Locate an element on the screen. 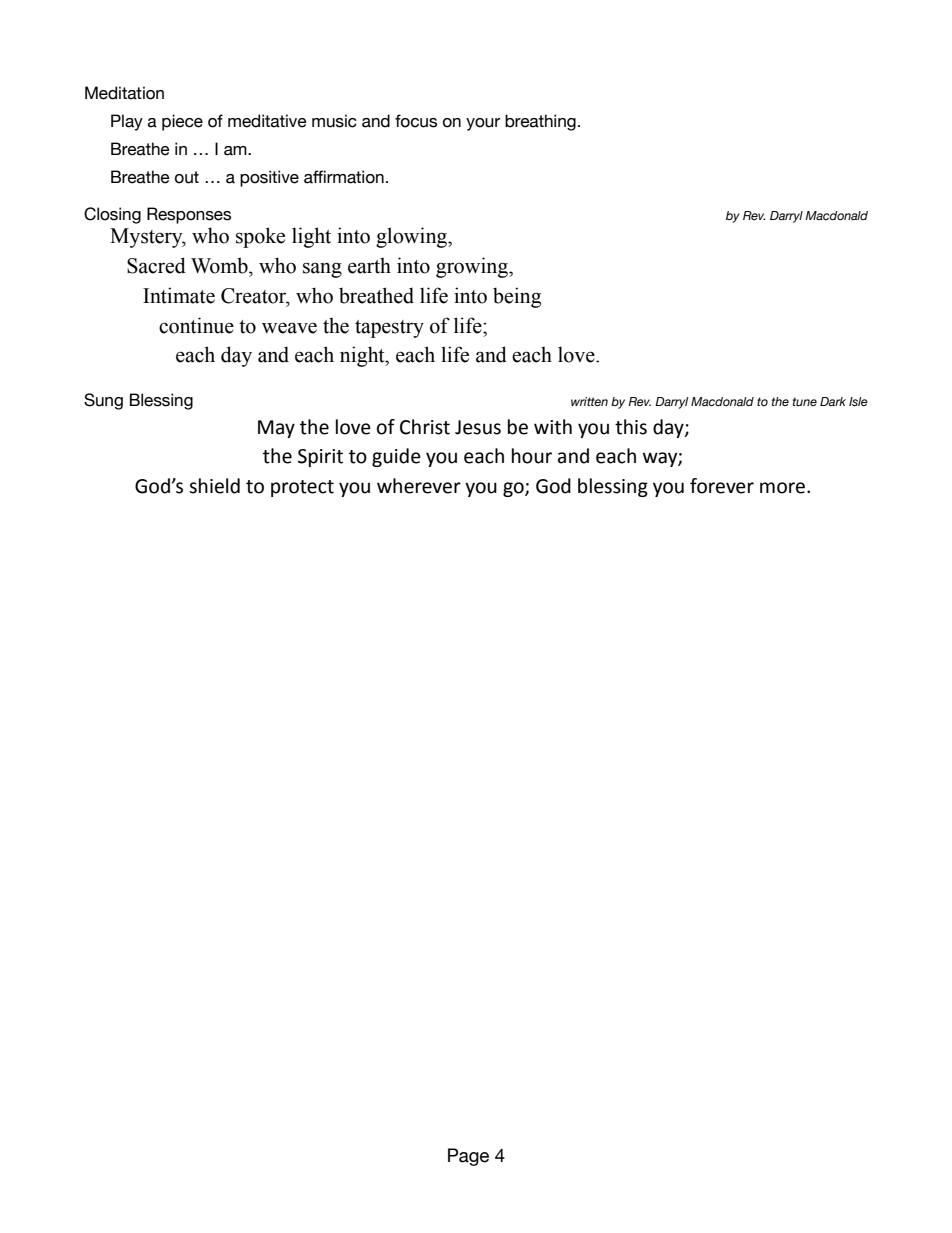  your is located at coordinates (483, 124).
